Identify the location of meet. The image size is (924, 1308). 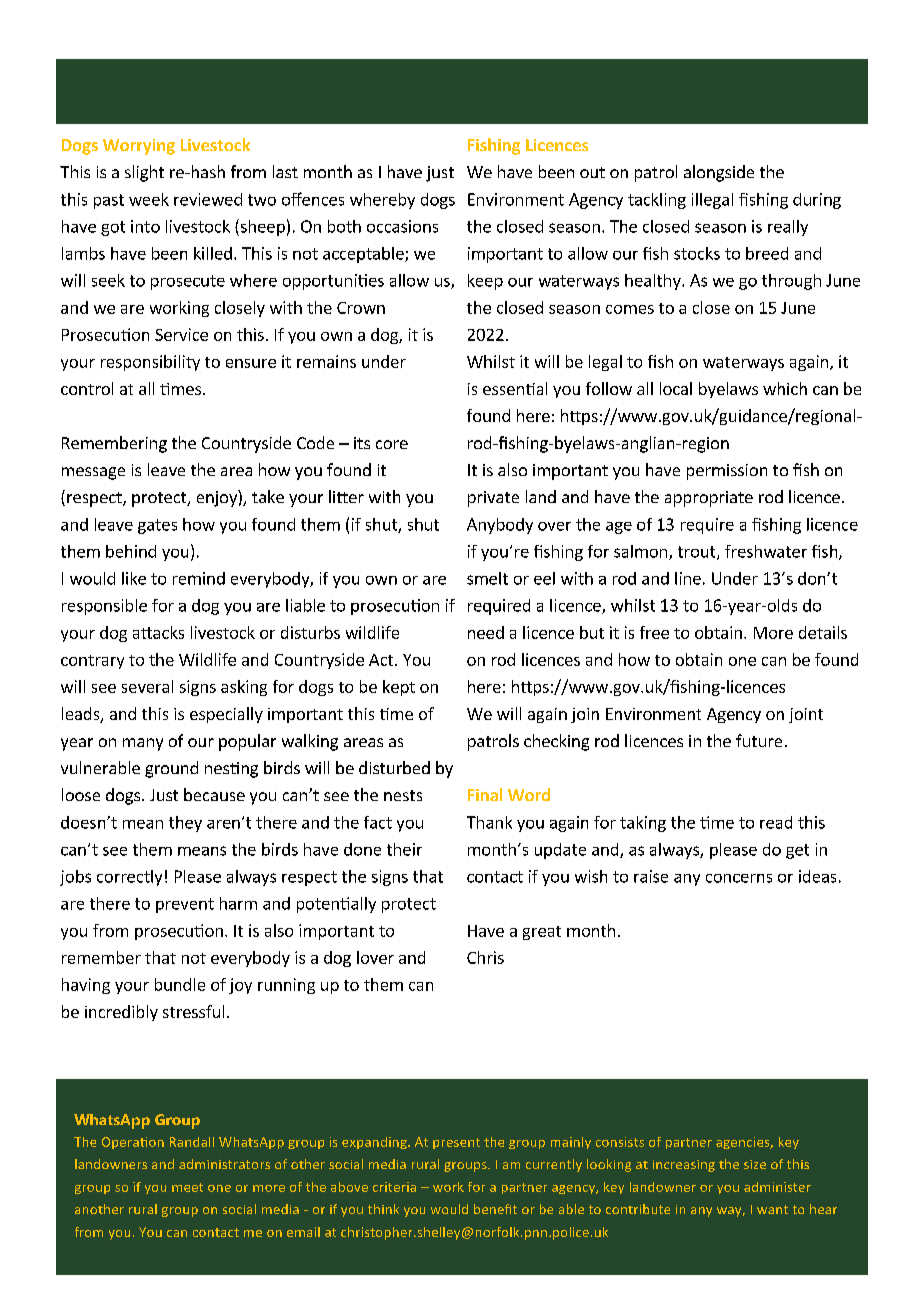
(187, 1187).
